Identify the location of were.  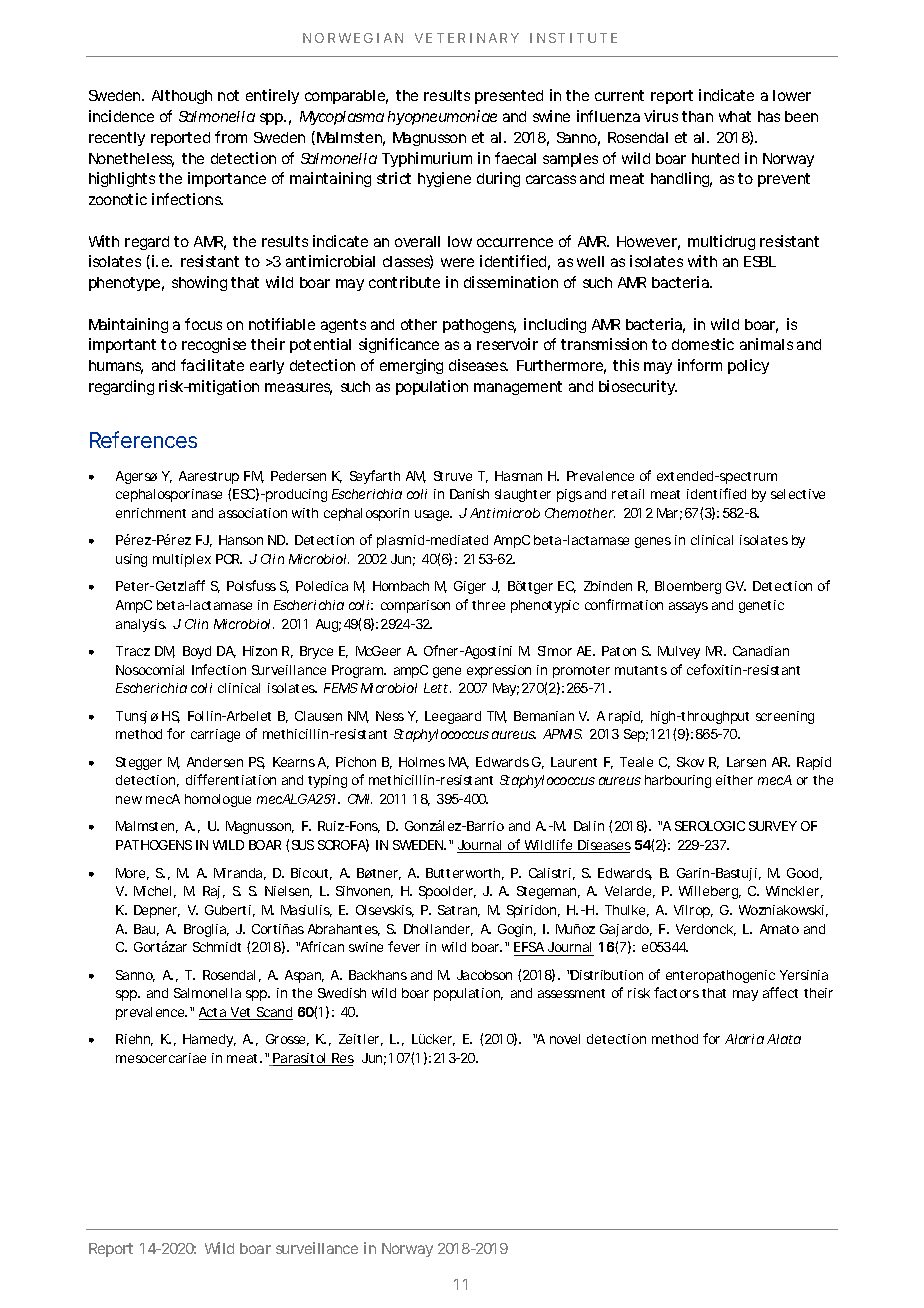
(457, 262).
